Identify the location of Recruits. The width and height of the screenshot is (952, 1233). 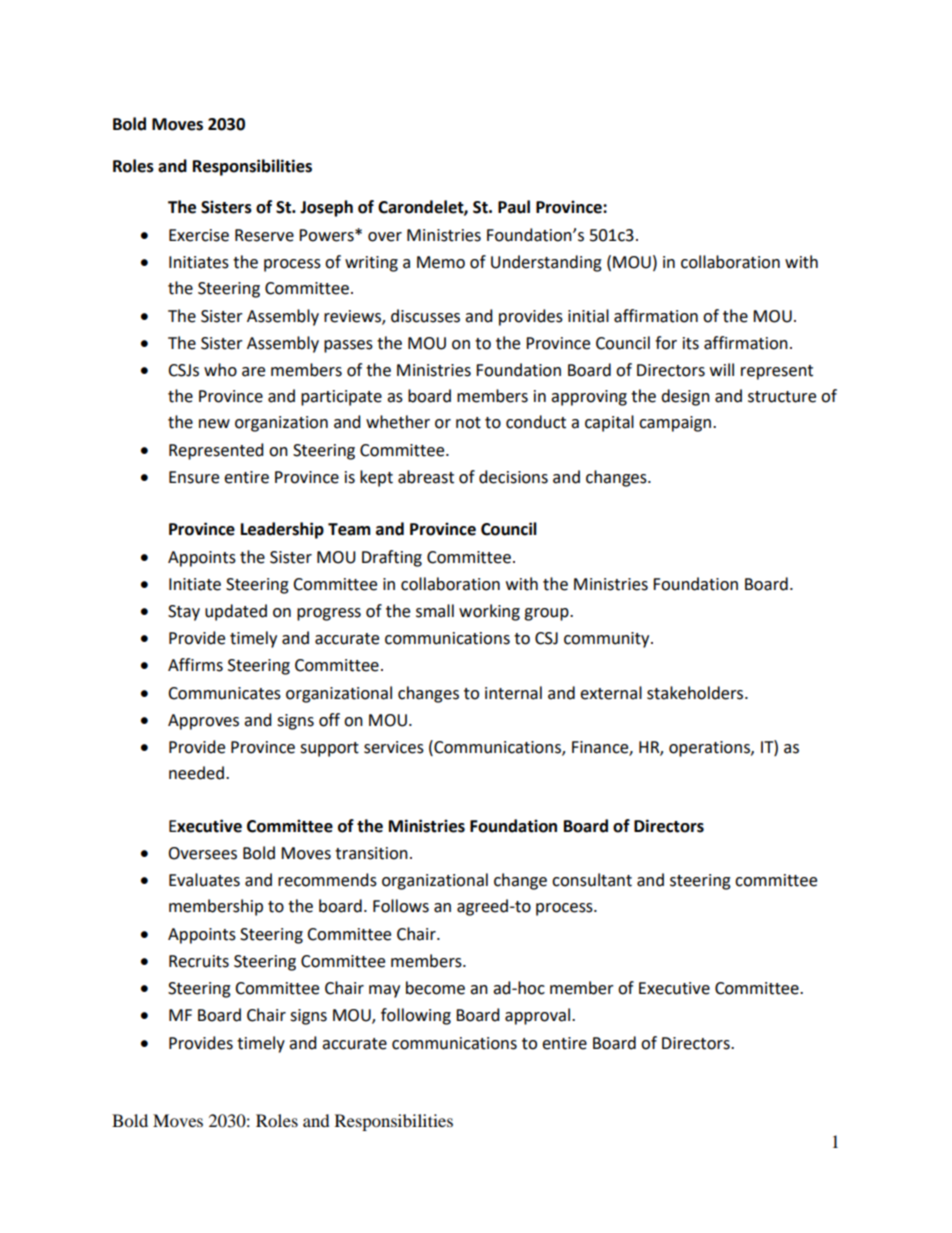
(199, 961).
